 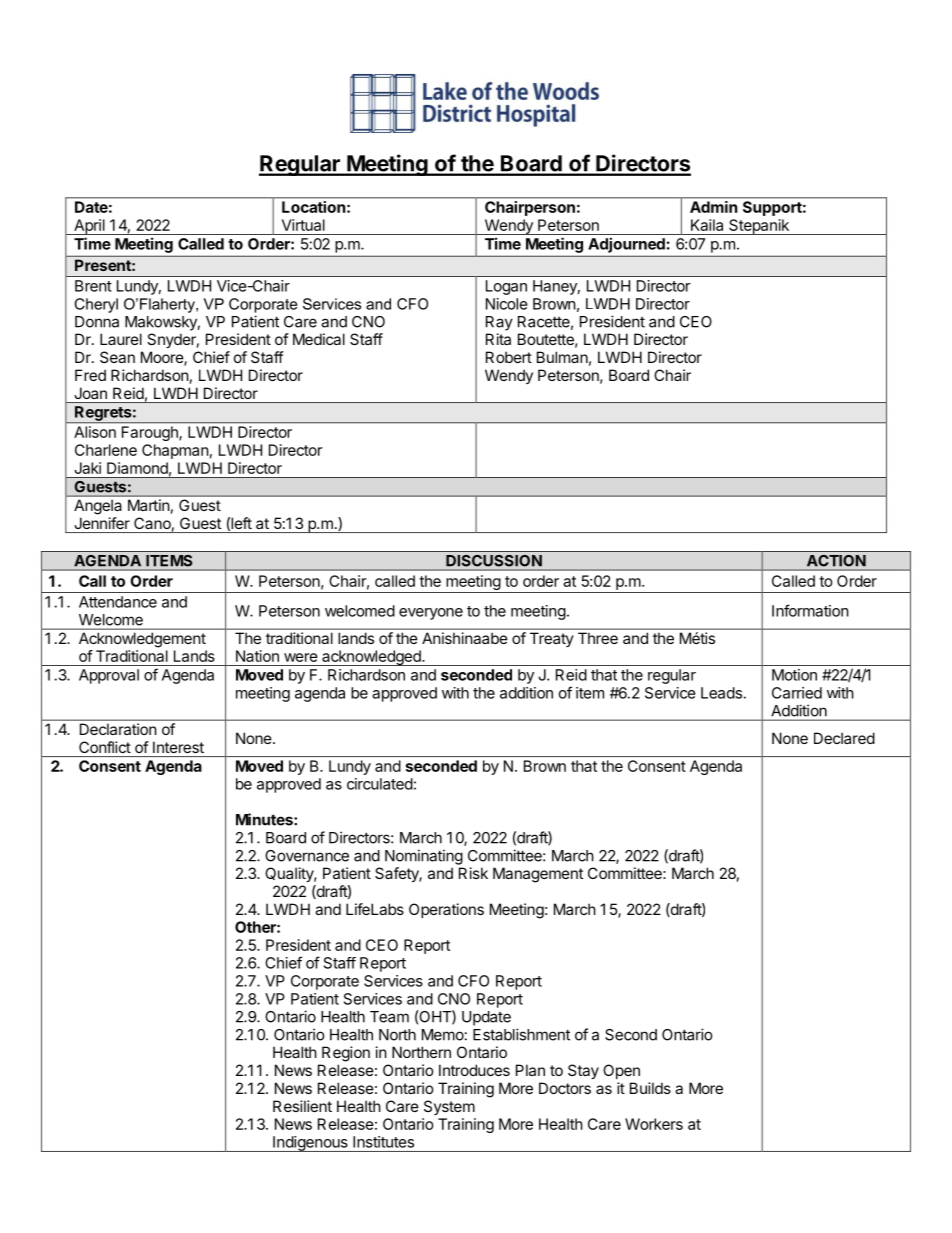 What do you see at coordinates (449, 1107) in the screenshot?
I see `System` at bounding box center [449, 1107].
